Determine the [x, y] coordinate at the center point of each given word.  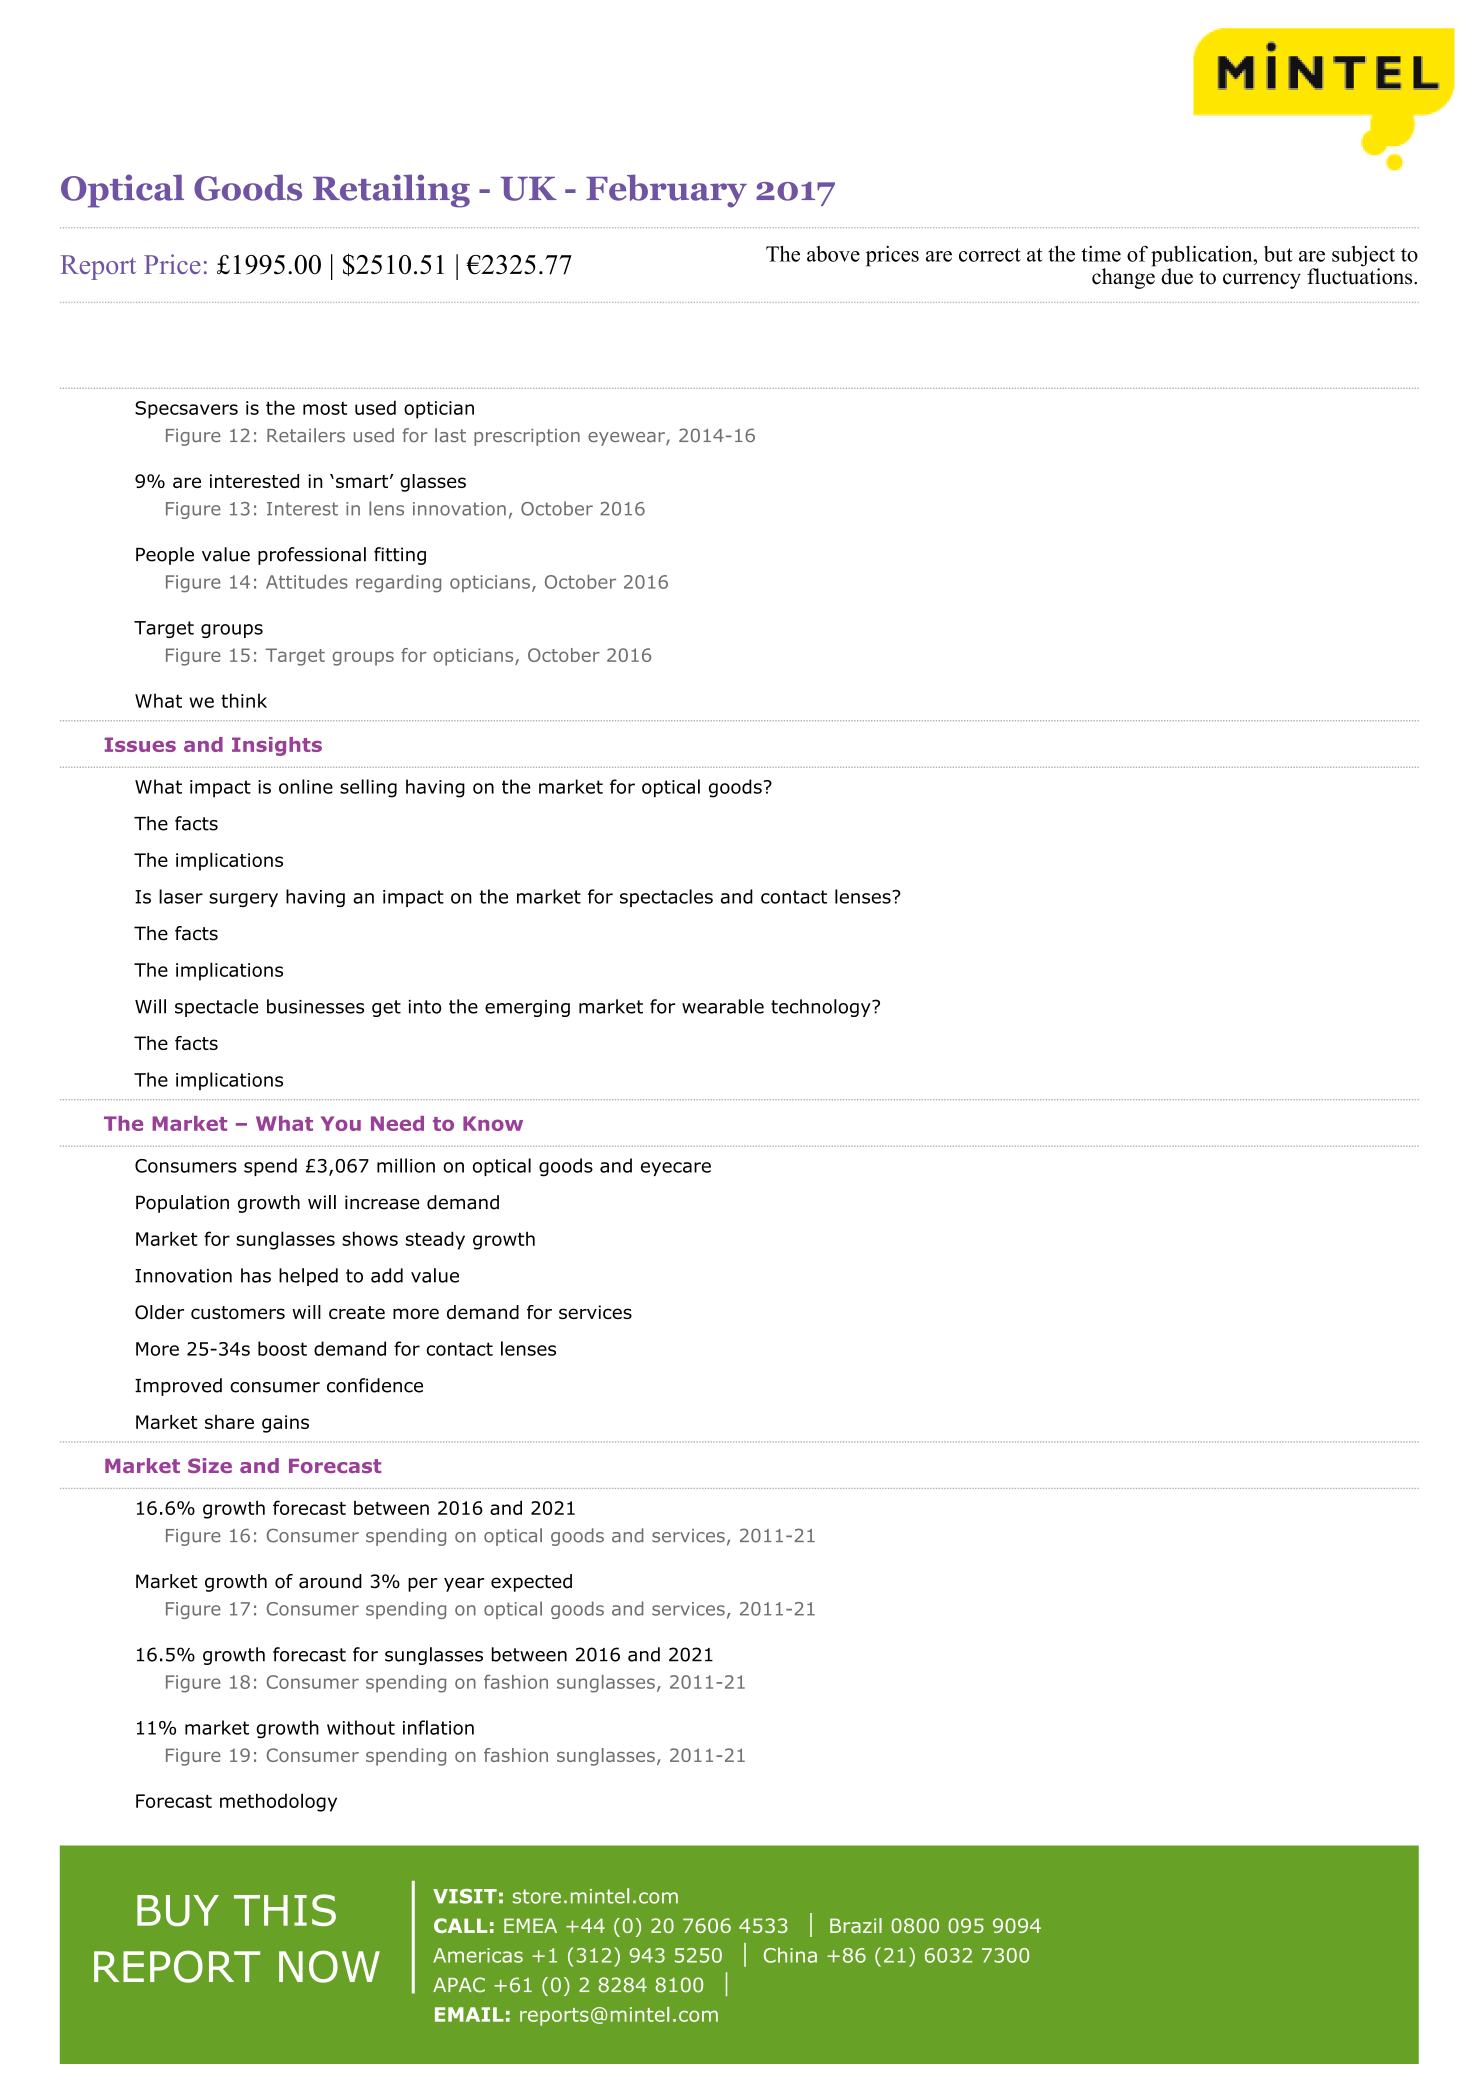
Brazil [856, 1925]
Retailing [391, 191]
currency [1262, 281]
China [790, 1955]
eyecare [676, 1169]
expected [531, 1583]
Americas [478, 1955]
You [341, 1123]
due [1177, 276]
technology [822, 1008]
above [833, 254]
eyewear [627, 439]
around [330, 1581]
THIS [285, 1910]
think [244, 700]
